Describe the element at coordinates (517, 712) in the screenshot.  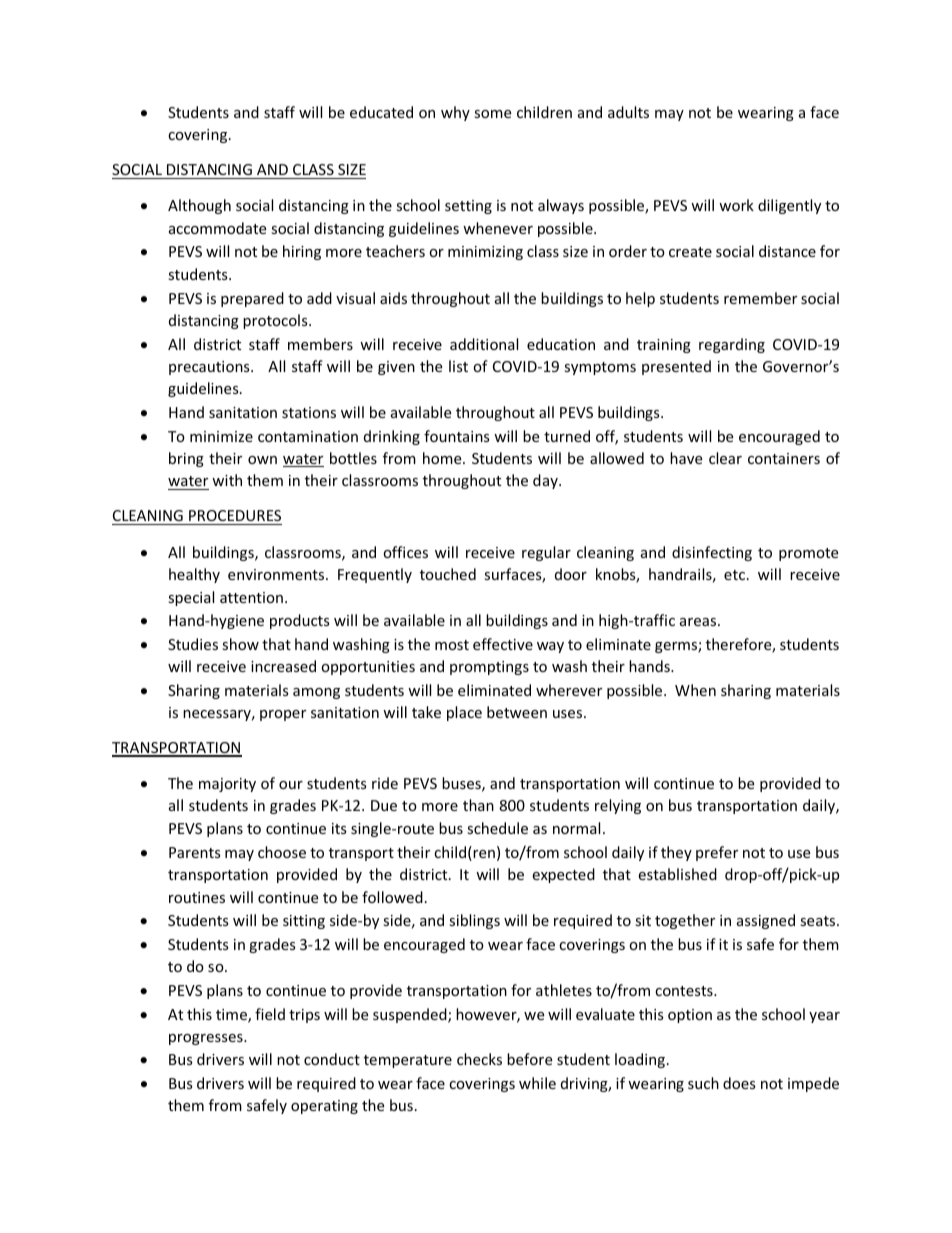
I see `between` at that location.
